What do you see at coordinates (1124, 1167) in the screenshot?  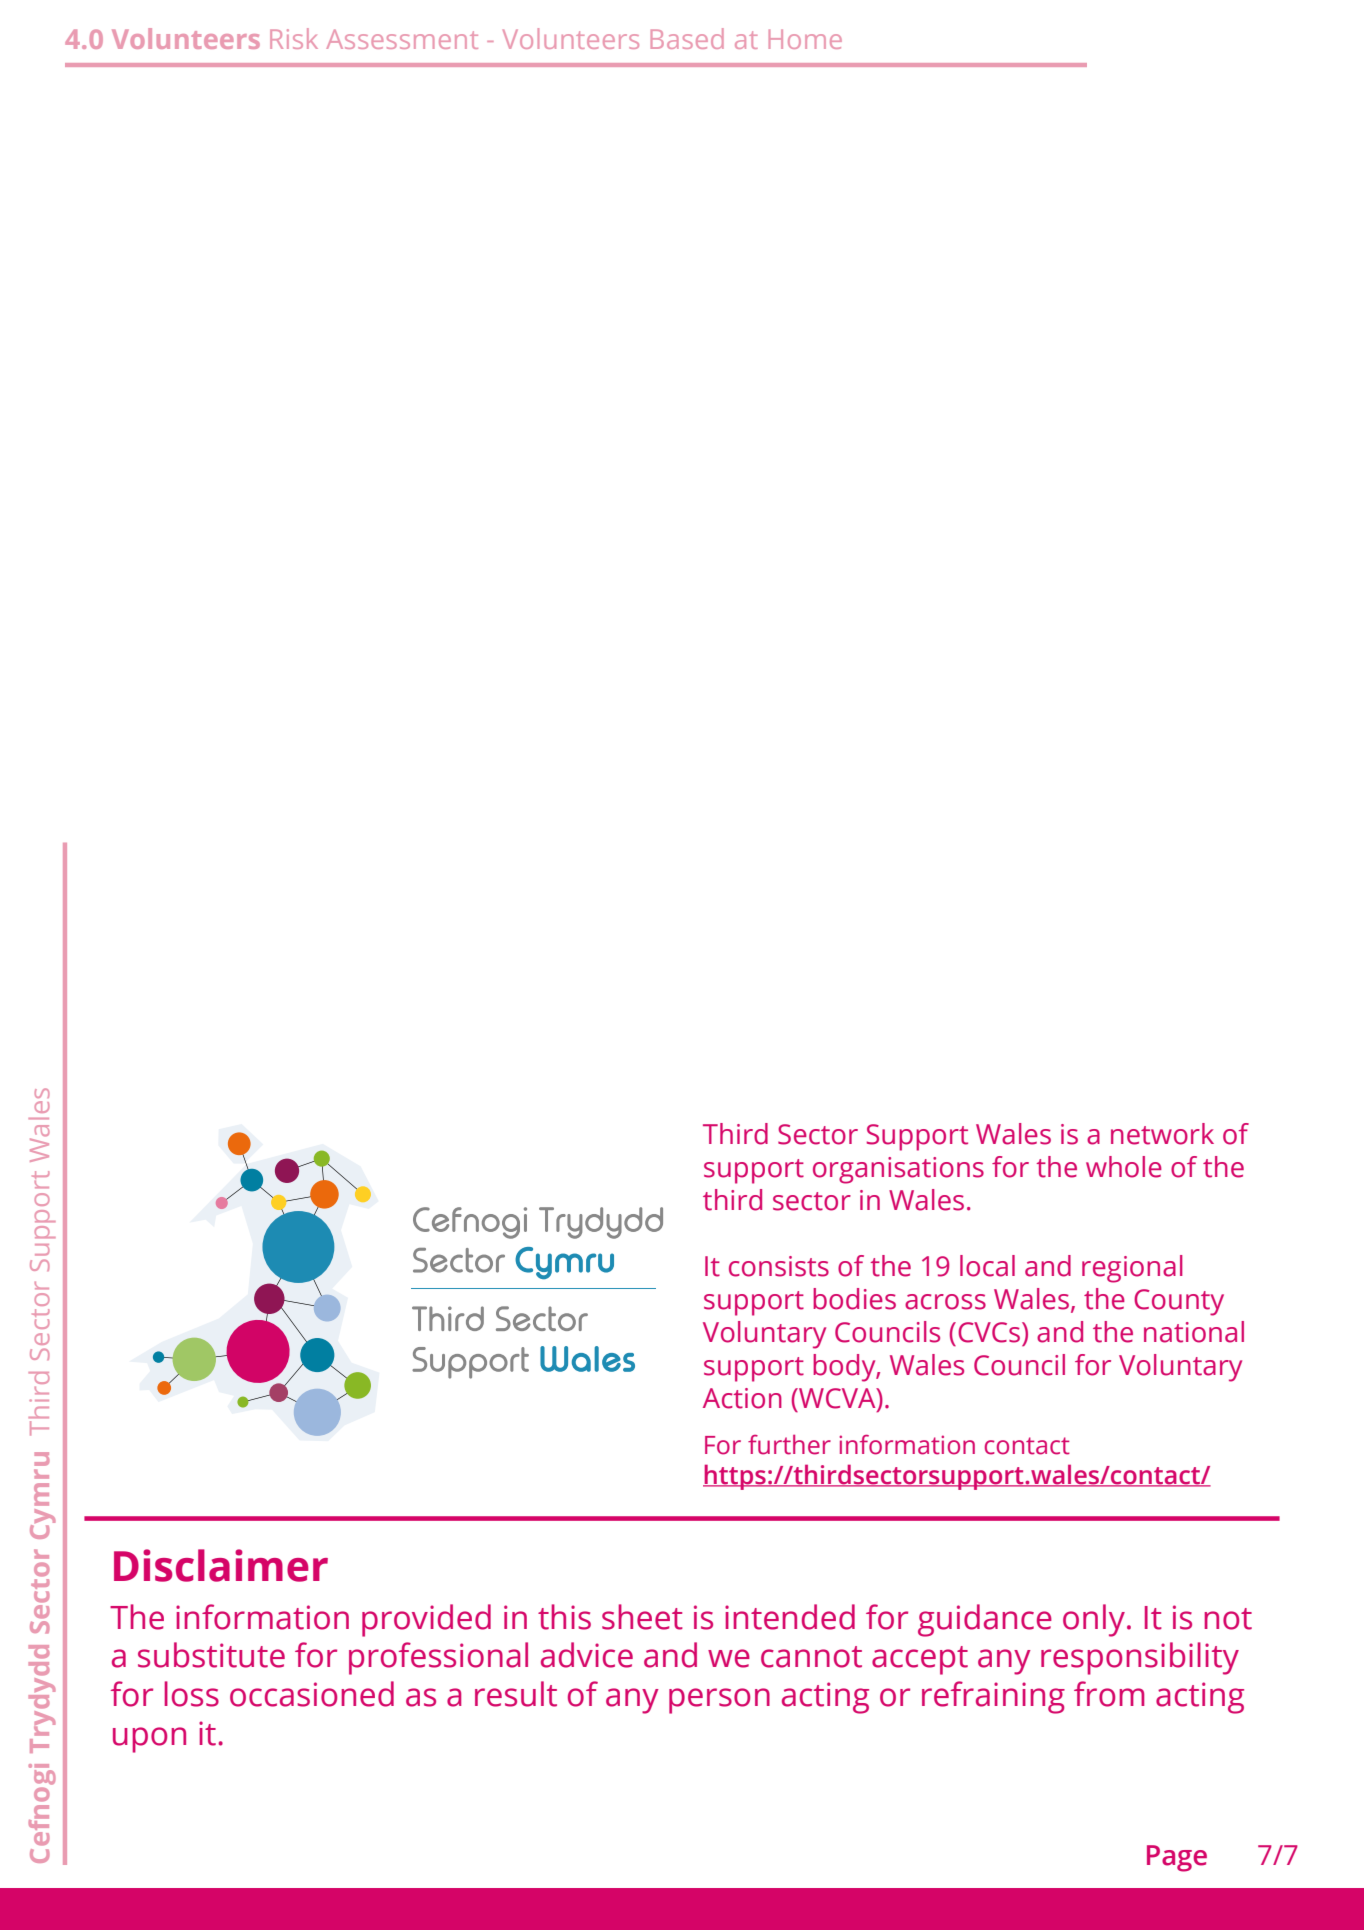 I see `whole` at bounding box center [1124, 1167].
